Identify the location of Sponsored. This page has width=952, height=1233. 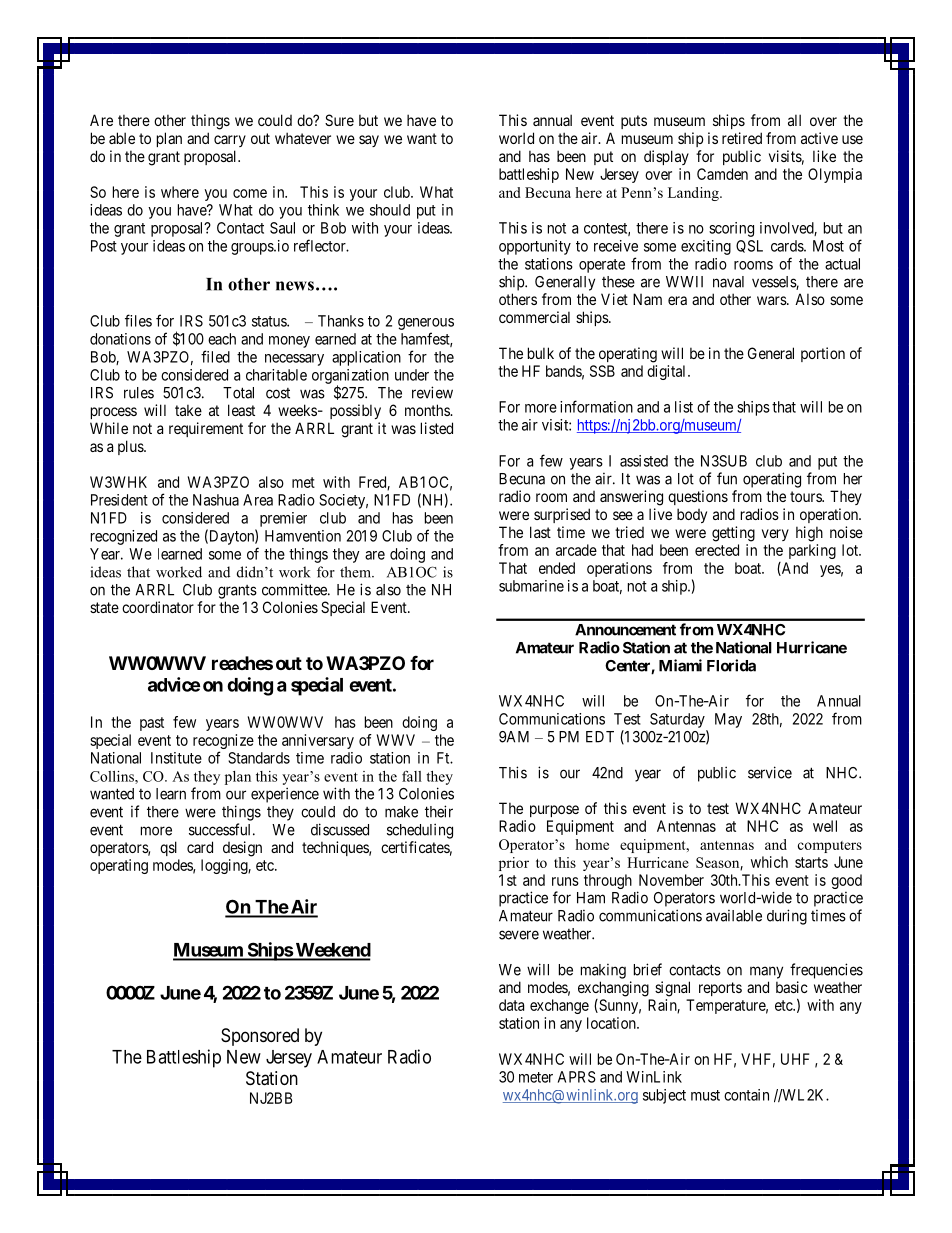
(260, 1037).
